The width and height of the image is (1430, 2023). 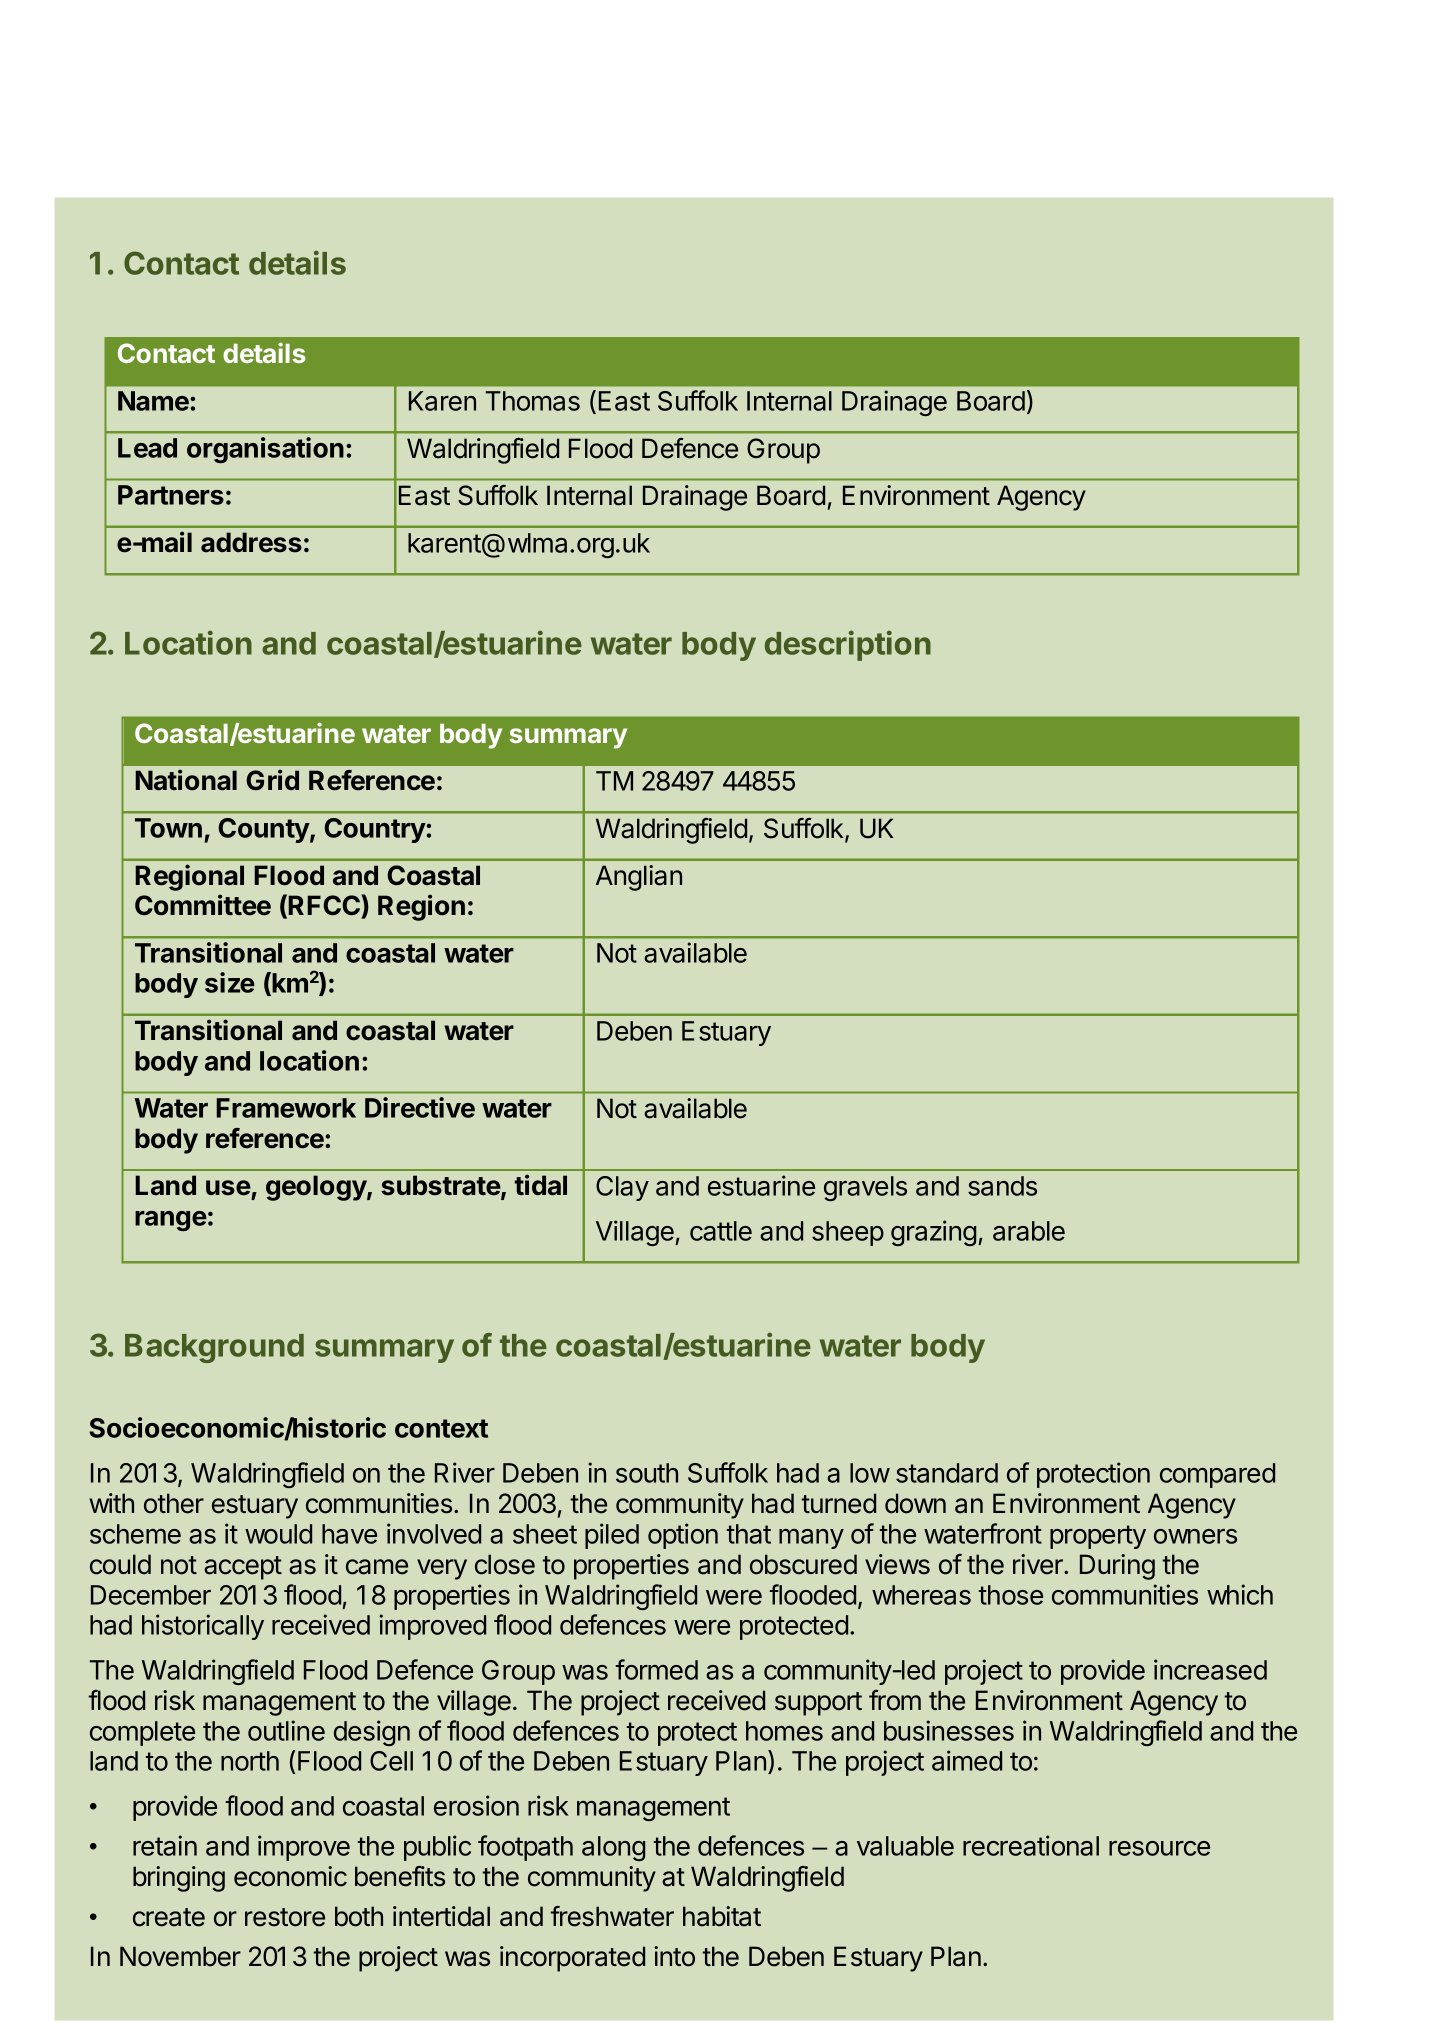 I want to click on Thomas, so click(x=532, y=401).
